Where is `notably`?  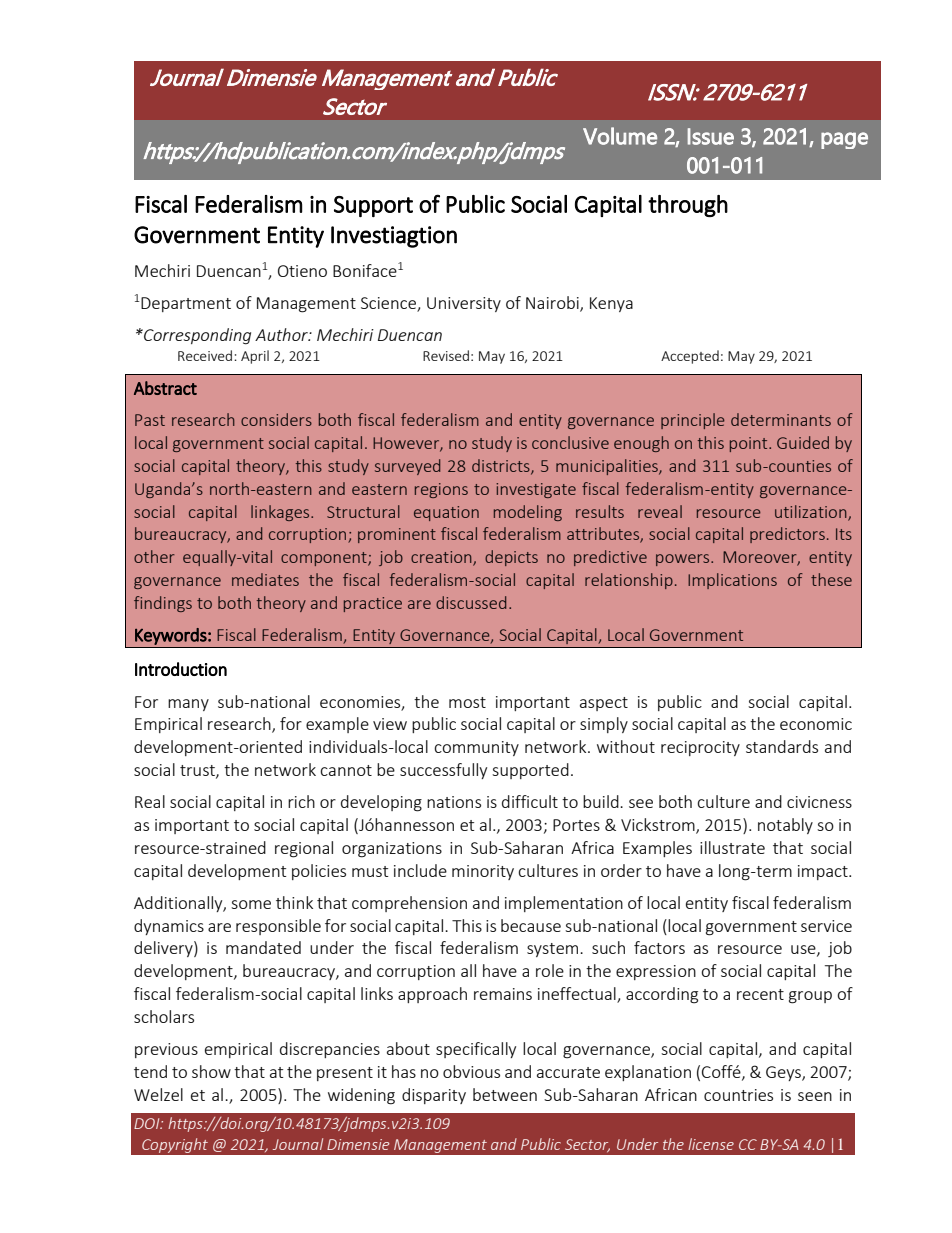
notably is located at coordinates (785, 826).
